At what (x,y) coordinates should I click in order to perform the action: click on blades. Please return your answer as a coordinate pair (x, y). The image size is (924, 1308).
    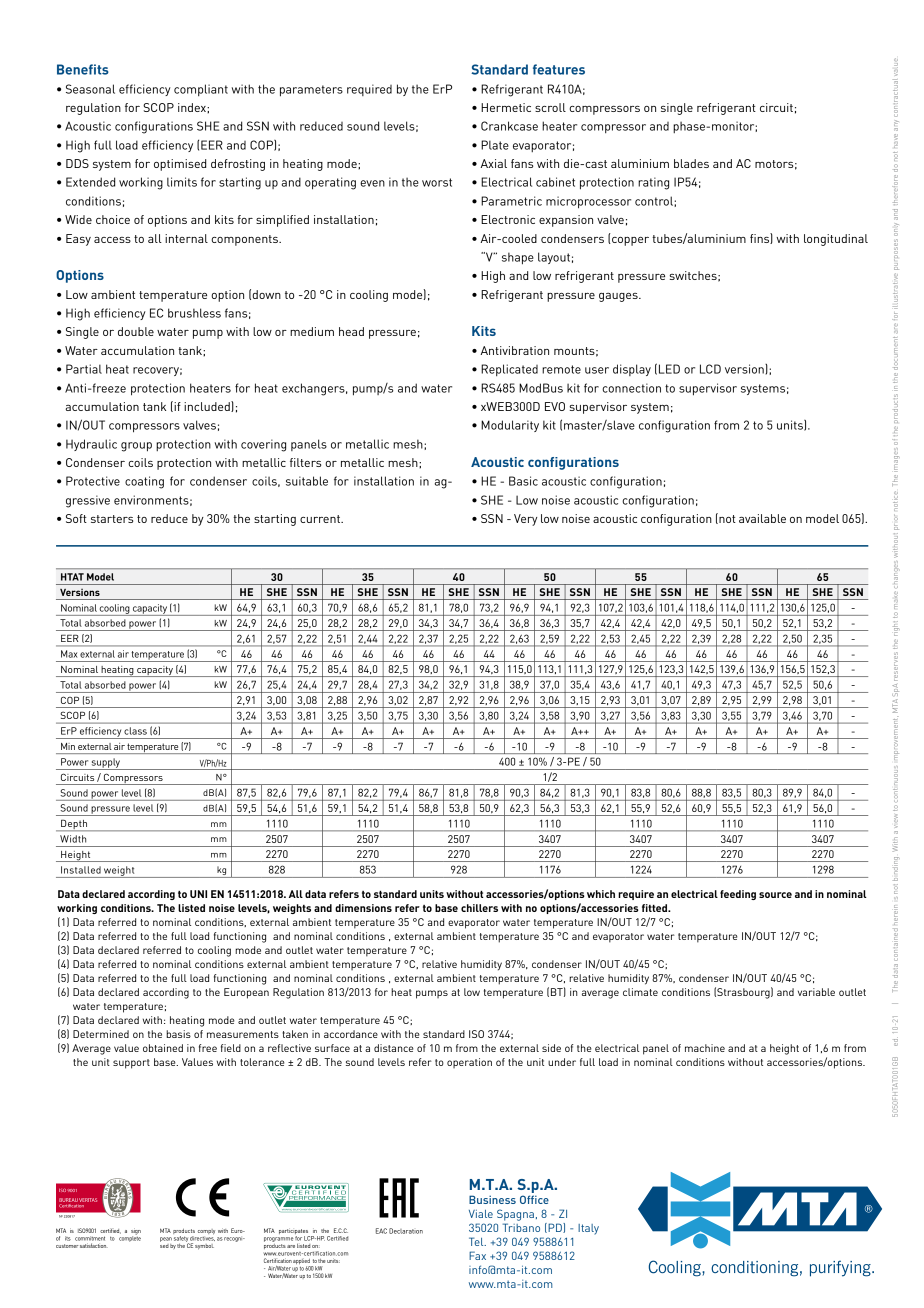
    Looking at the image, I should click on (691, 163).
